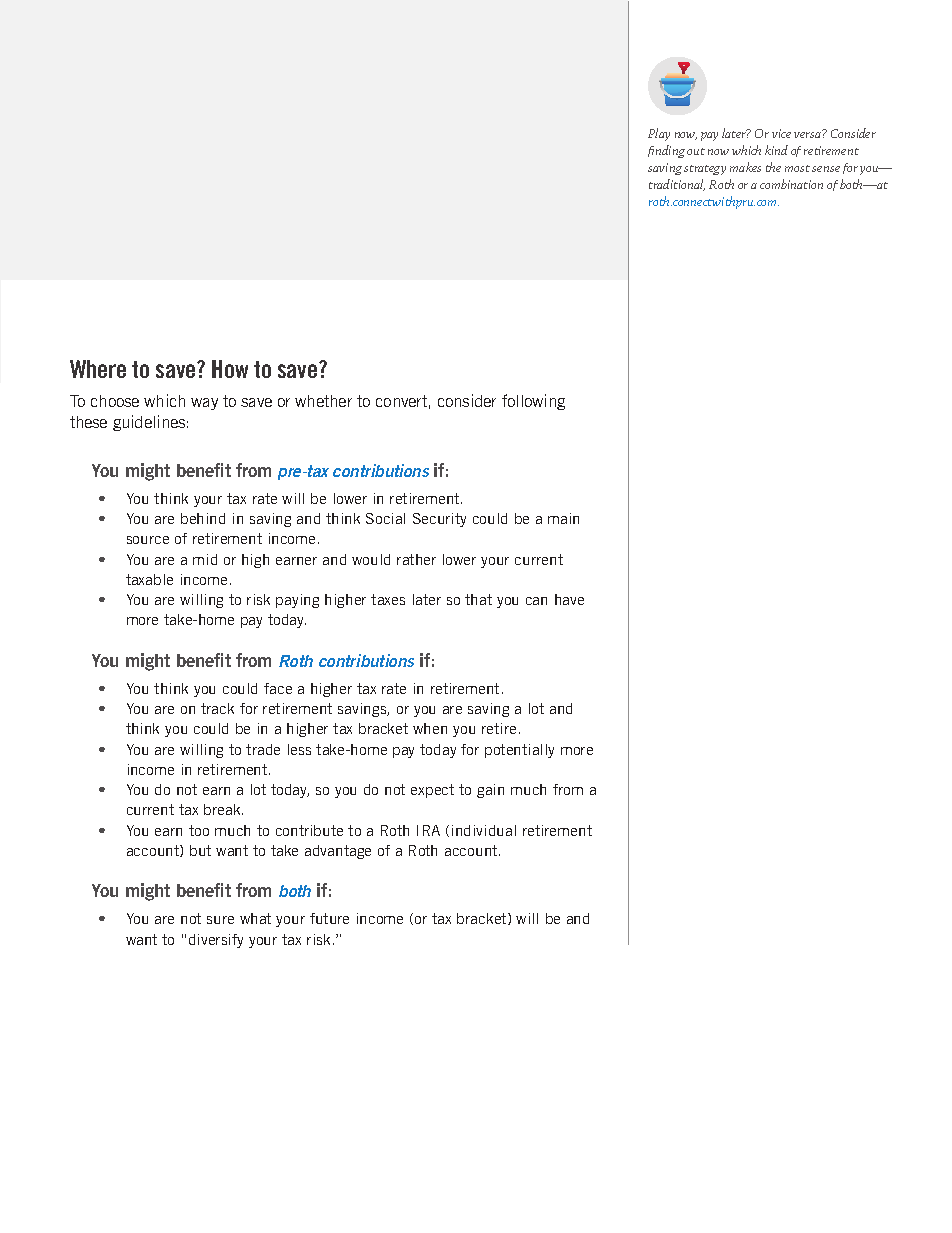  Describe the element at coordinates (563, 518) in the document. I see `main` at that location.
